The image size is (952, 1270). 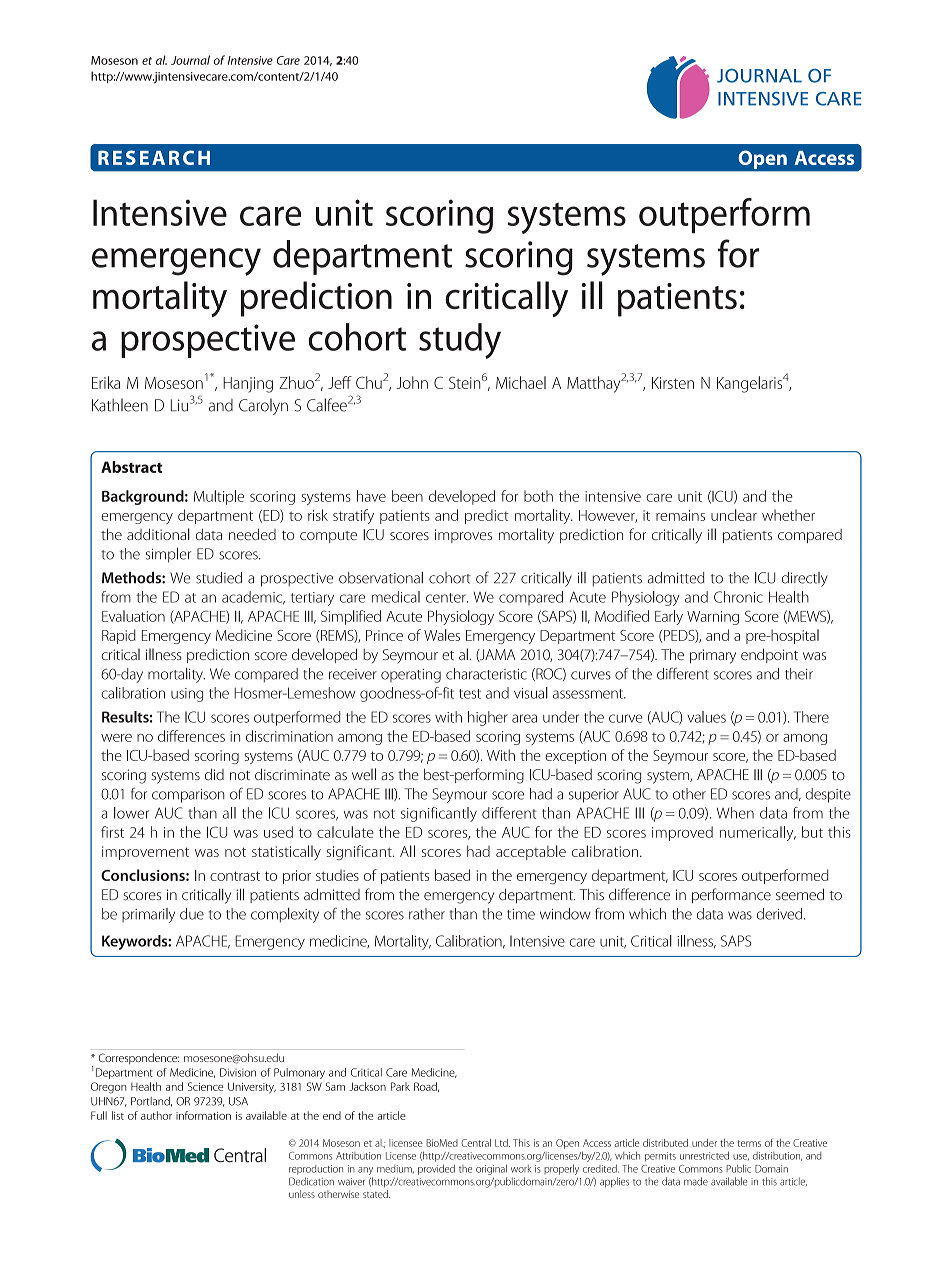 I want to click on higher, so click(x=488, y=718).
